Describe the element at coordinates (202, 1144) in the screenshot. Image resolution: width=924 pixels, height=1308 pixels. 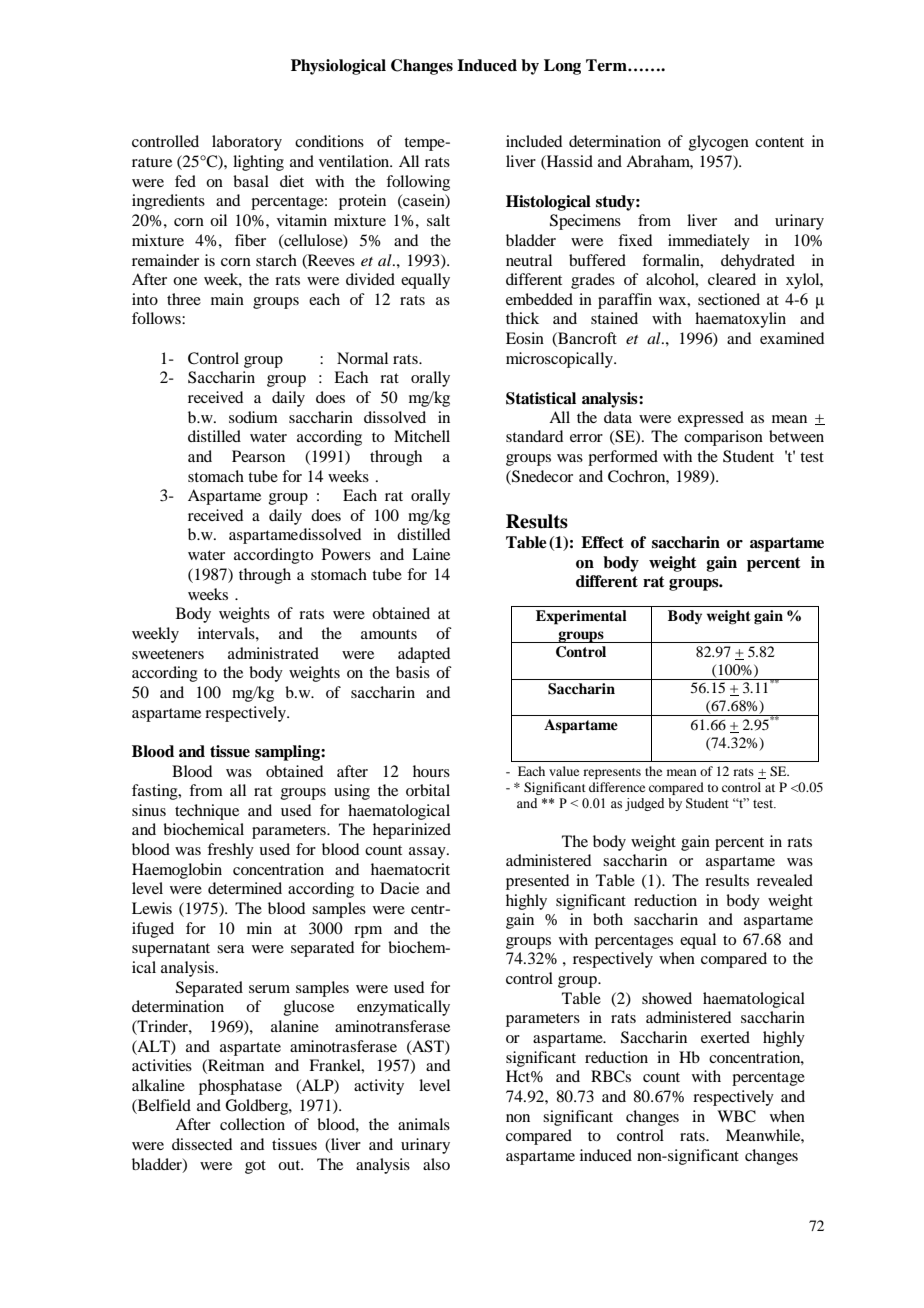
I see `dissected` at that location.
